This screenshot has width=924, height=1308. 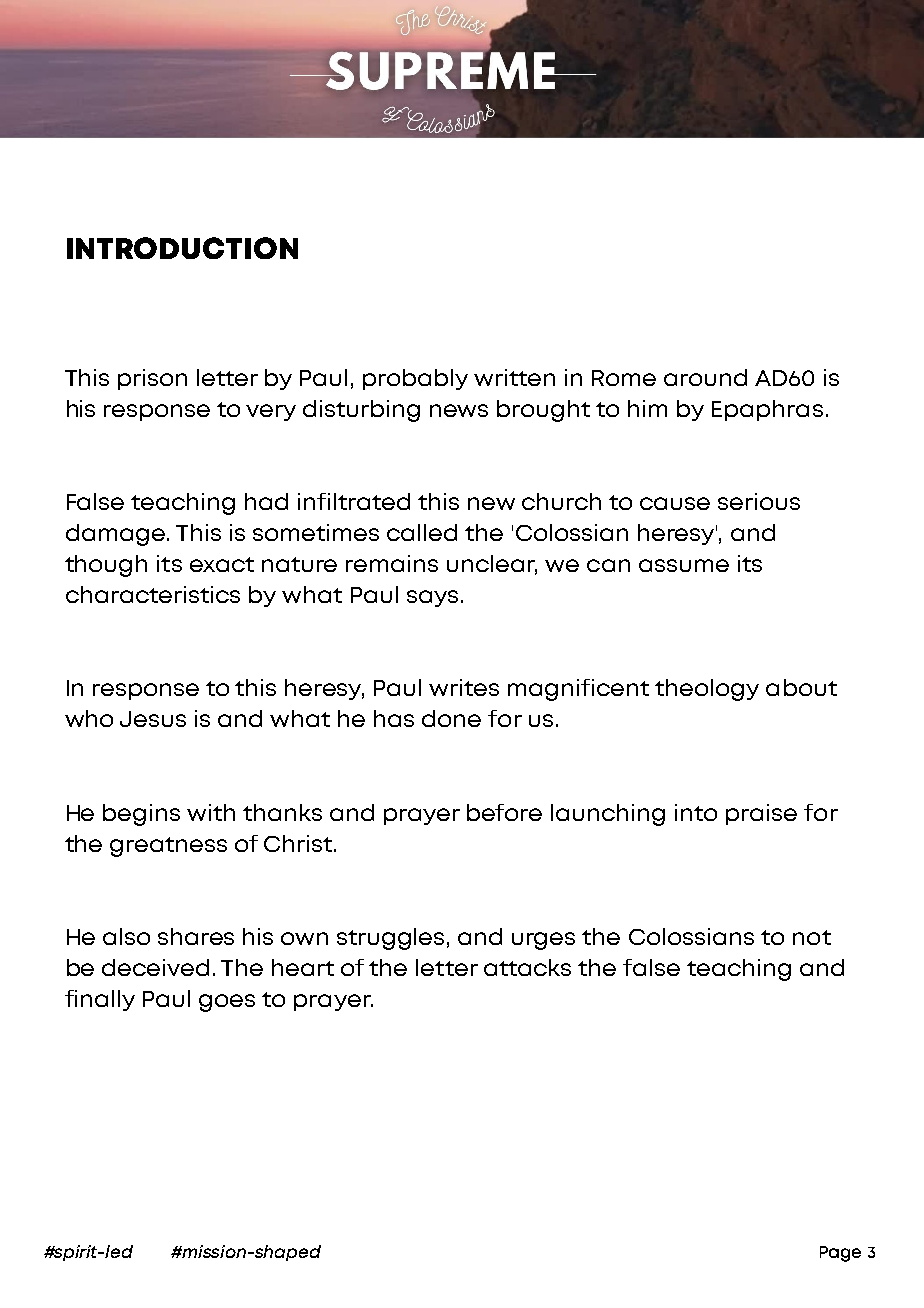 What do you see at coordinates (182, 248) in the screenshot?
I see `INTRODUCTION` at bounding box center [182, 248].
